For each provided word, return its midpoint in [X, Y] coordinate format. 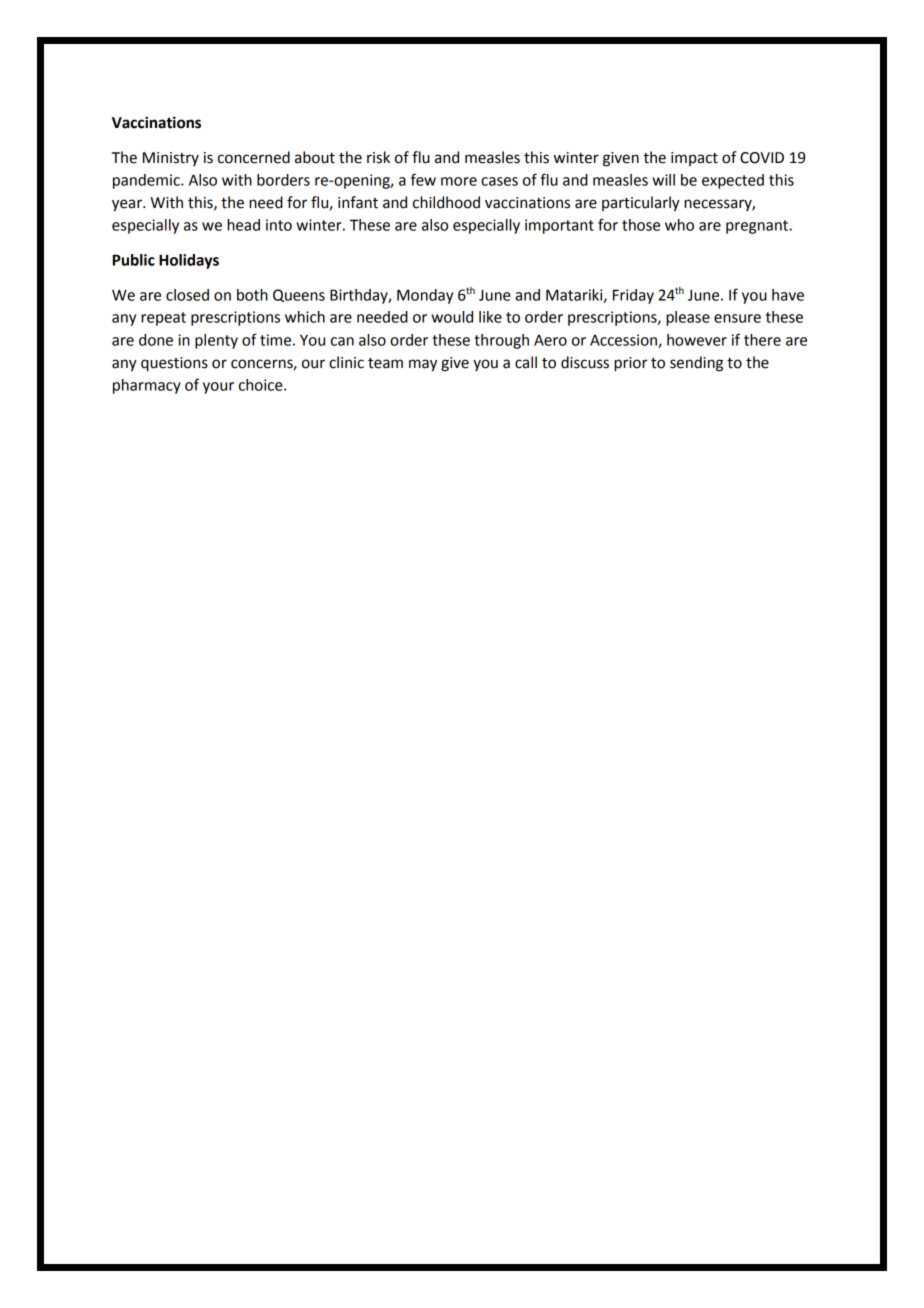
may [423, 365]
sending [696, 364]
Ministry [171, 159]
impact [694, 159]
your [218, 388]
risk [378, 157]
